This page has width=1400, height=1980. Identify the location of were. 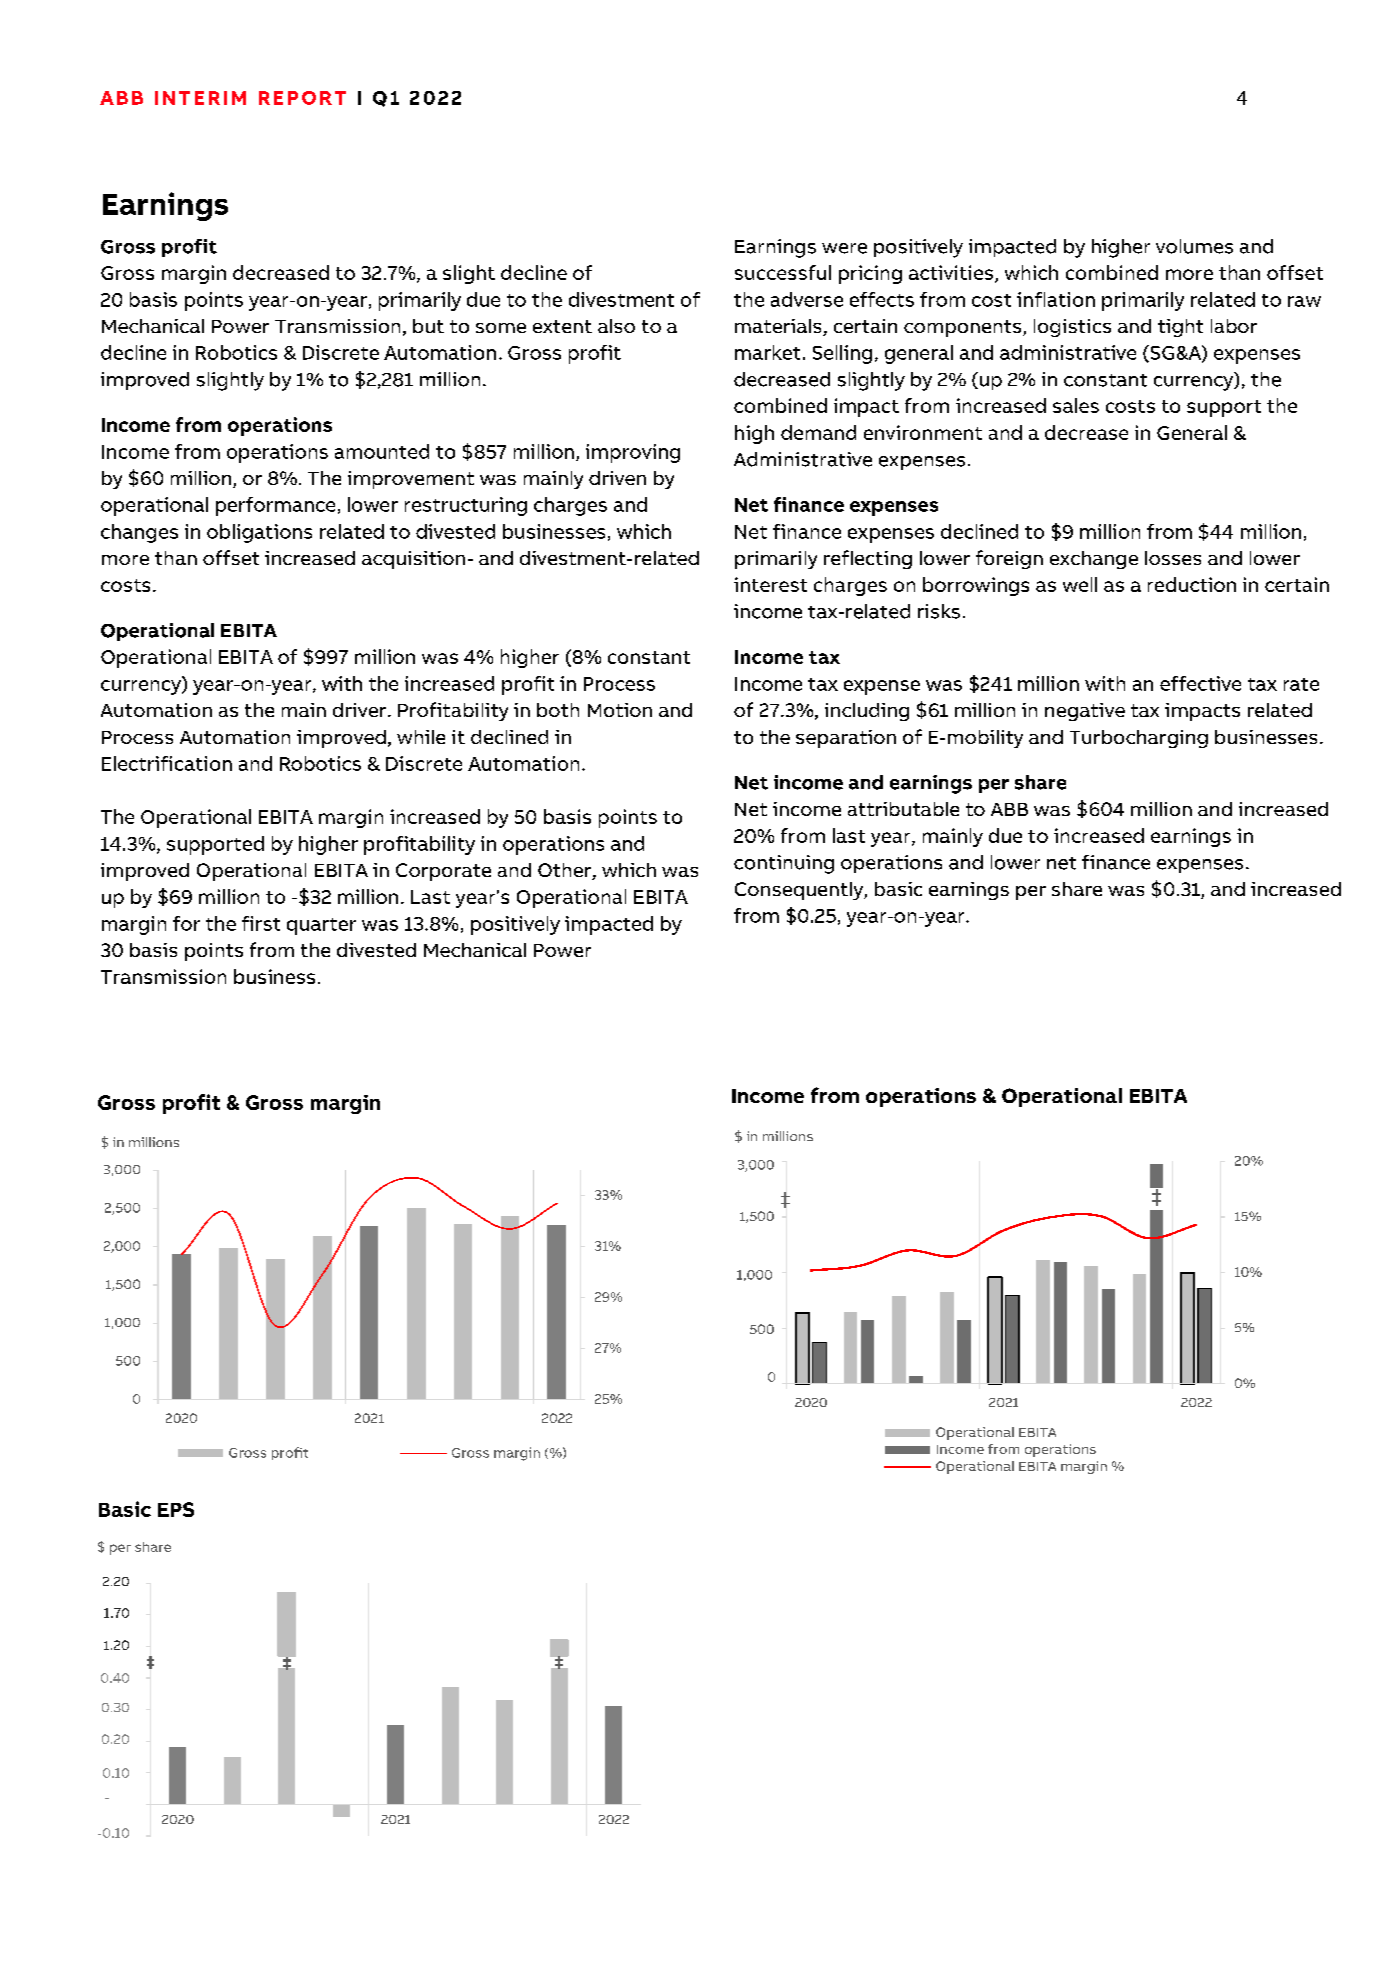
(844, 248).
